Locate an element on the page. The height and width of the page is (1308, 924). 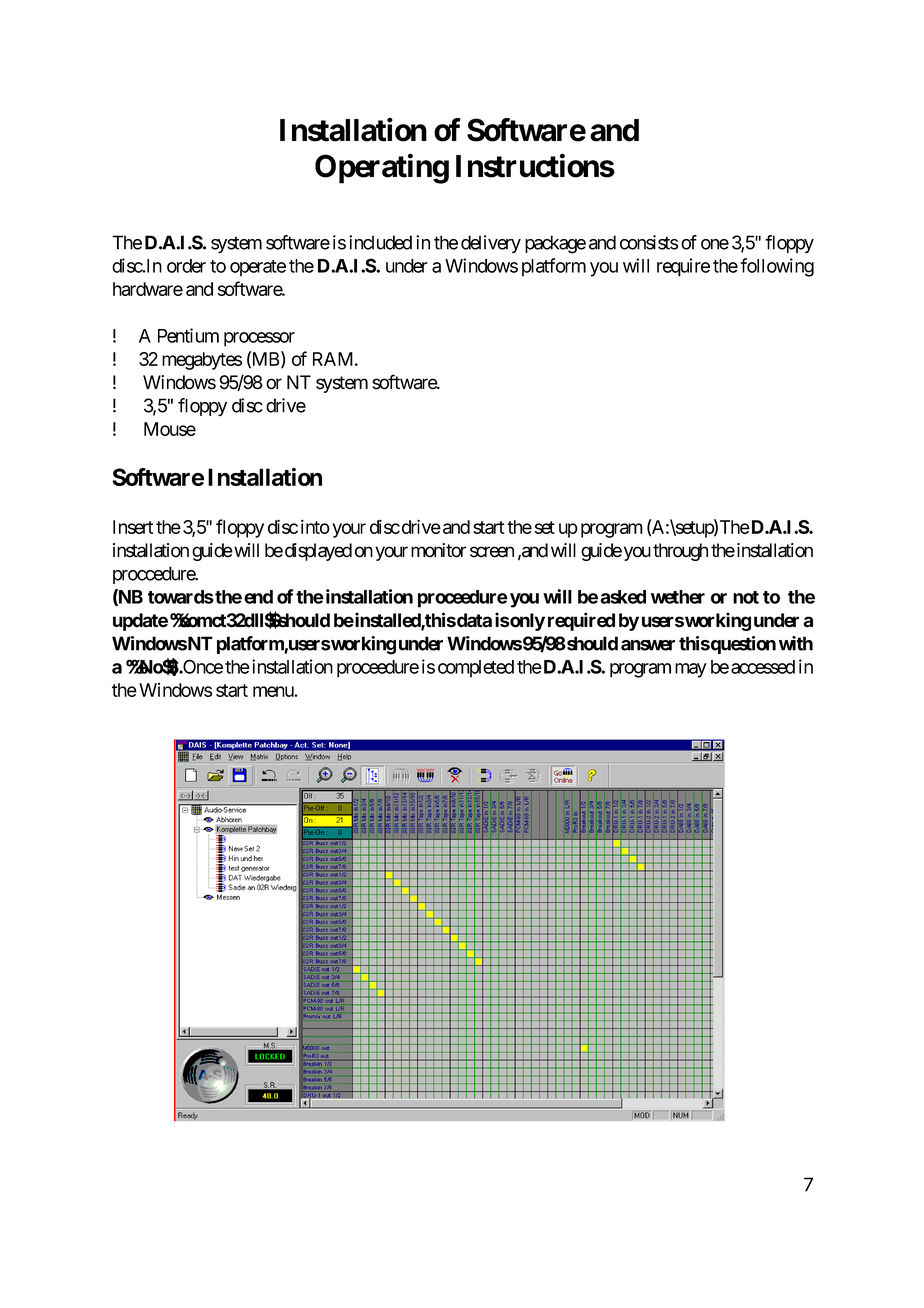
delivery is located at coordinates (491, 244).
